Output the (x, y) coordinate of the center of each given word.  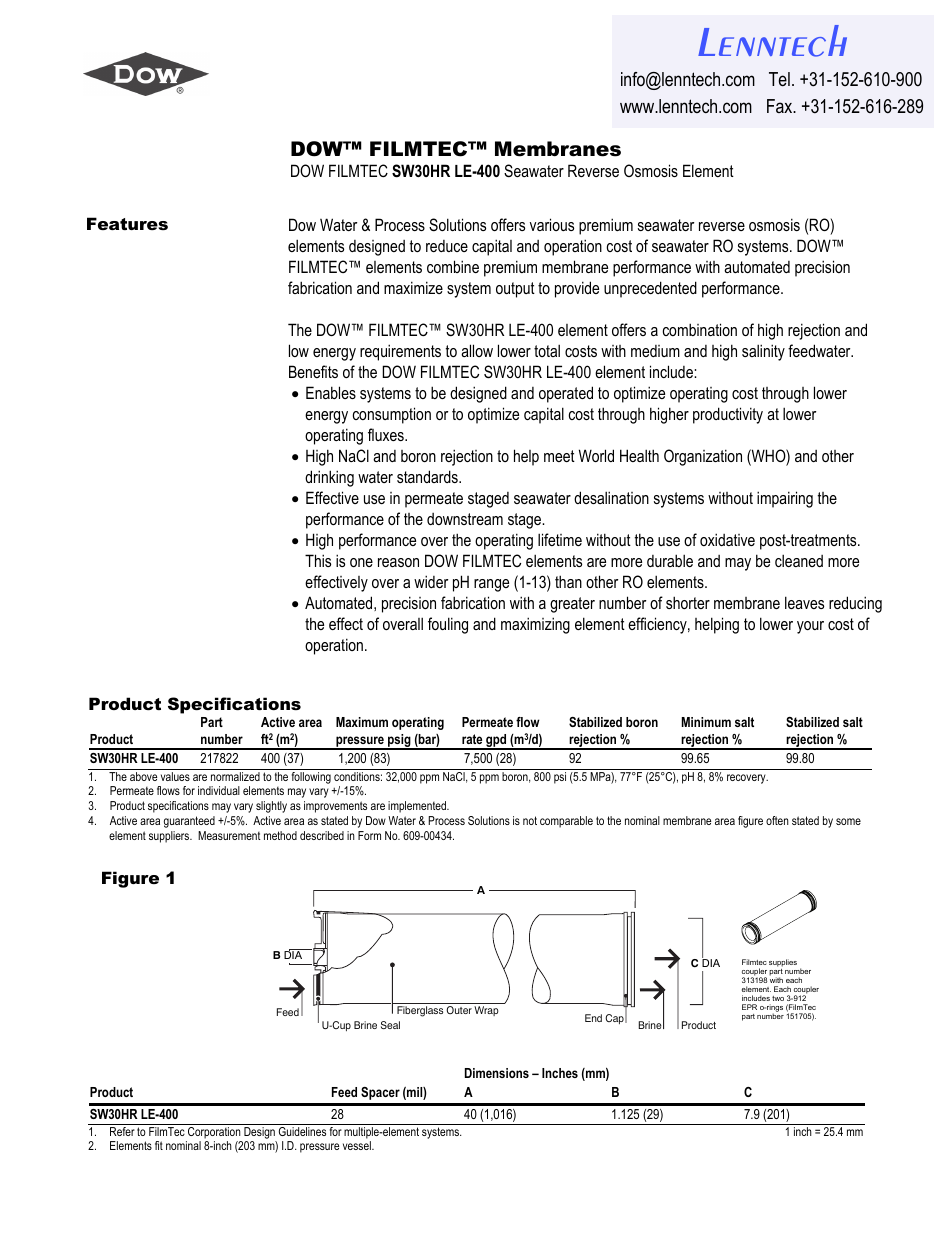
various (552, 224)
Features (127, 223)
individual (219, 790)
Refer (122, 1131)
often (777, 820)
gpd (496, 742)
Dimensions (497, 1073)
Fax (781, 106)
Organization (703, 457)
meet (559, 456)
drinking (329, 478)
